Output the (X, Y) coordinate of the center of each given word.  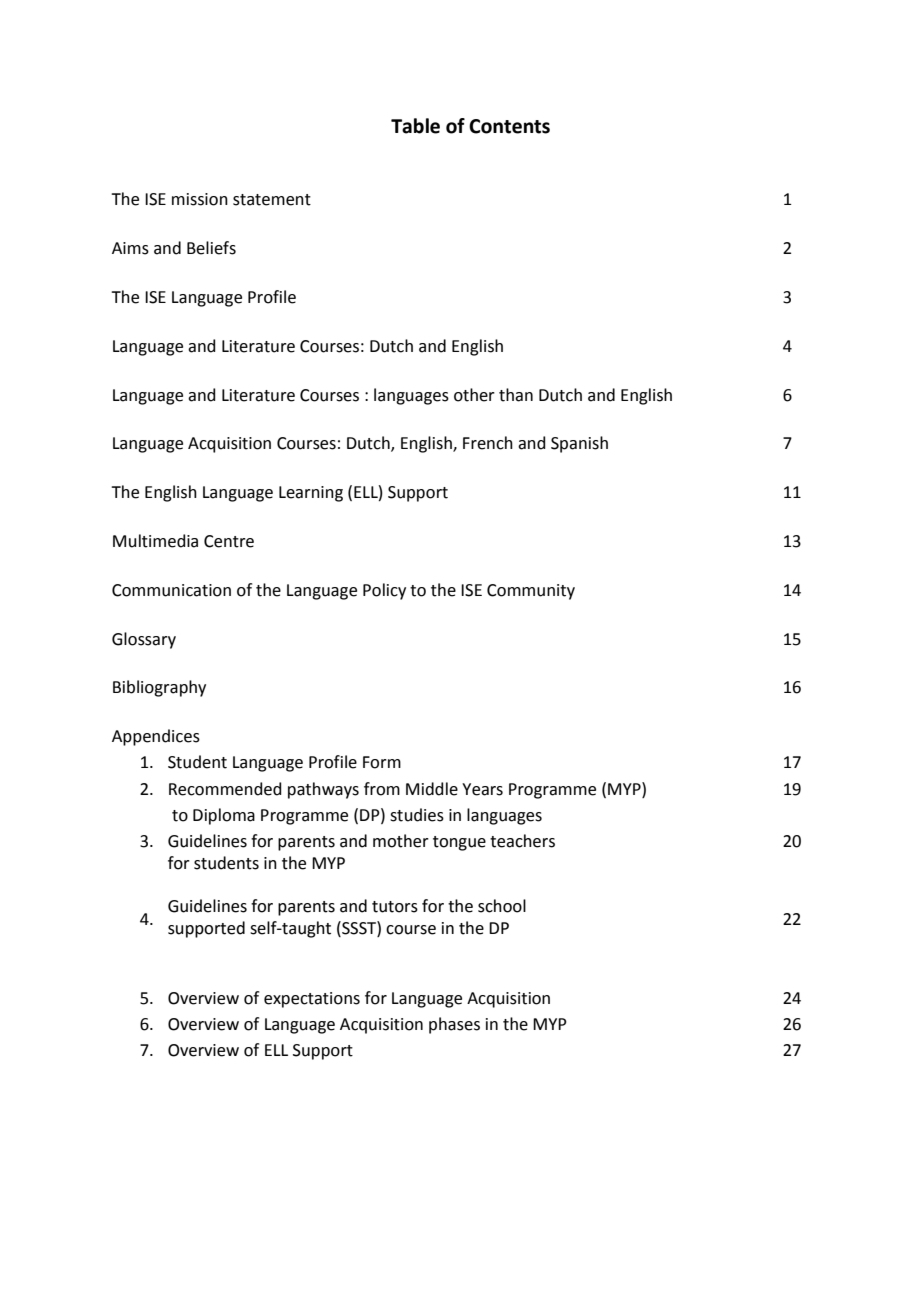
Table (415, 126)
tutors (395, 907)
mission (200, 199)
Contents (509, 126)
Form (382, 762)
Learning (311, 494)
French (488, 443)
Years (482, 789)
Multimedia (155, 541)
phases (454, 1025)
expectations (312, 1000)
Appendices (156, 737)
